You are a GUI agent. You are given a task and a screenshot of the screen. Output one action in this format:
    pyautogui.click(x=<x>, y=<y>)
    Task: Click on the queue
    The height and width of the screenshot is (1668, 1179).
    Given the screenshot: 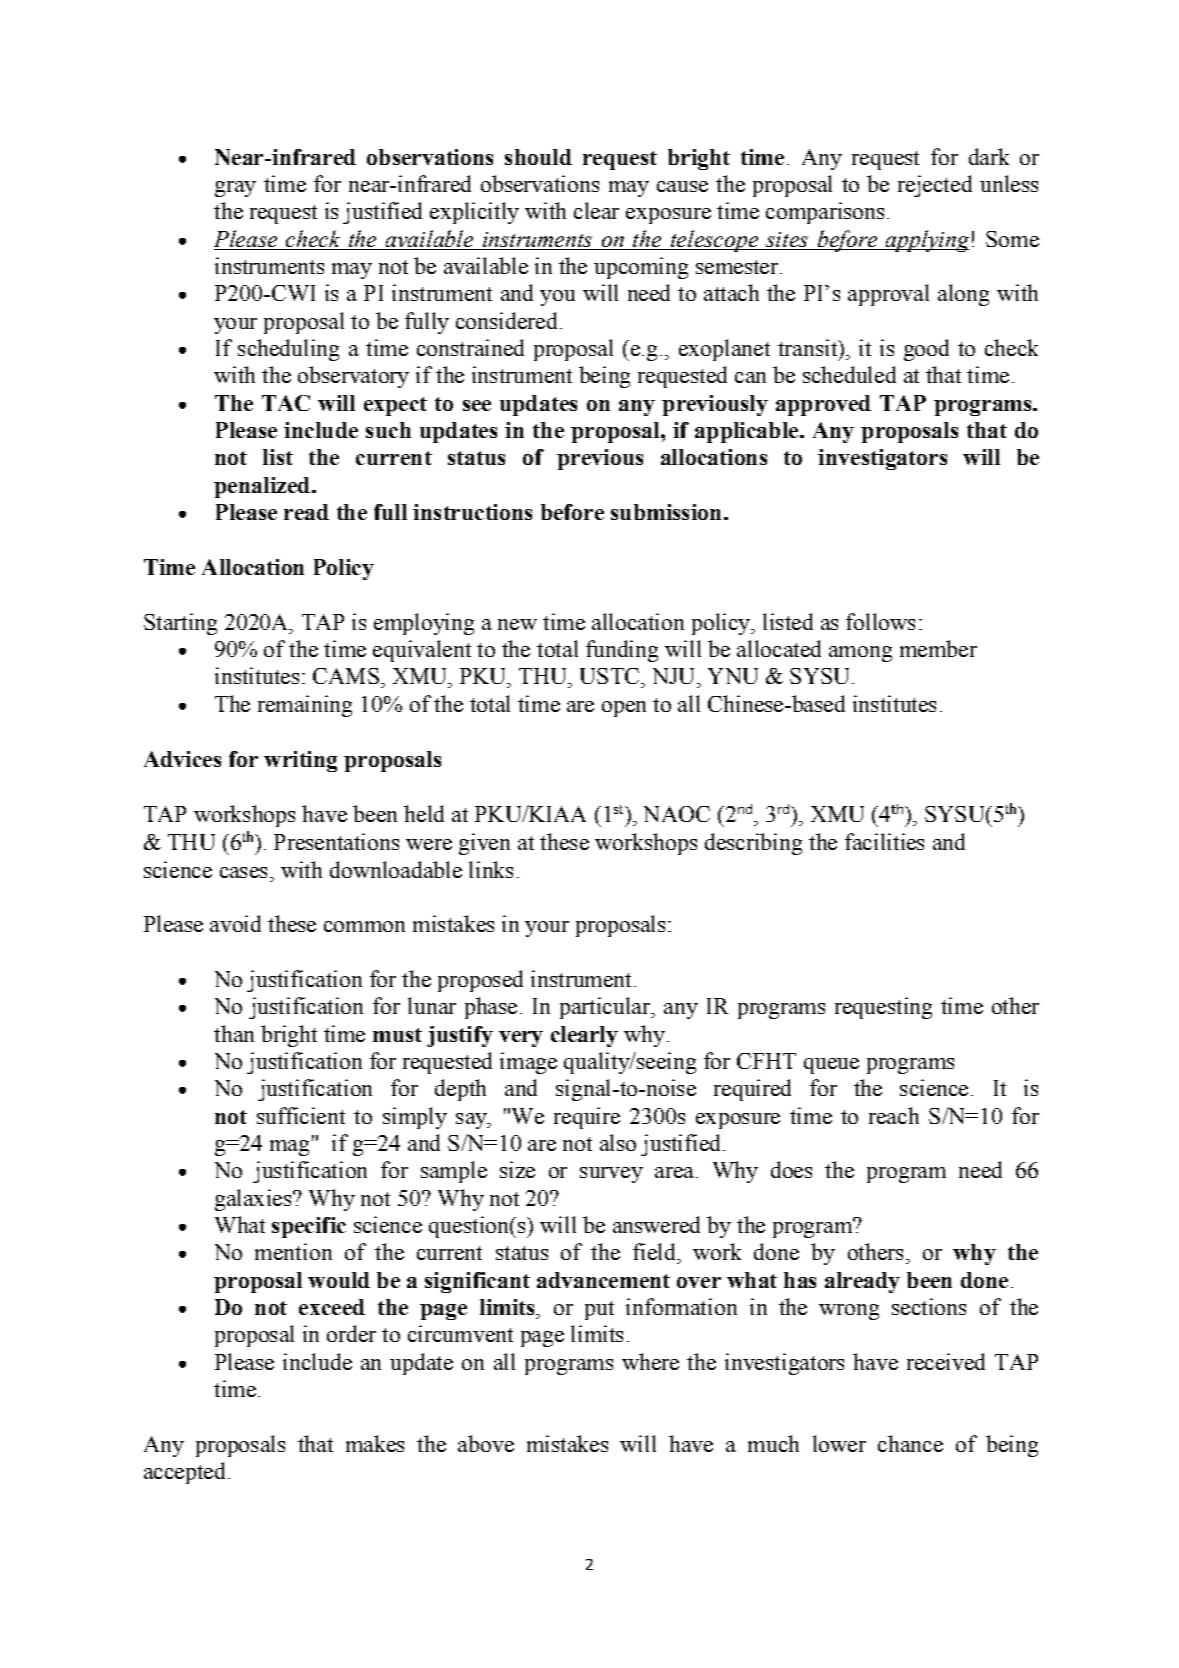 What is the action you would take?
    pyautogui.click(x=831, y=1066)
